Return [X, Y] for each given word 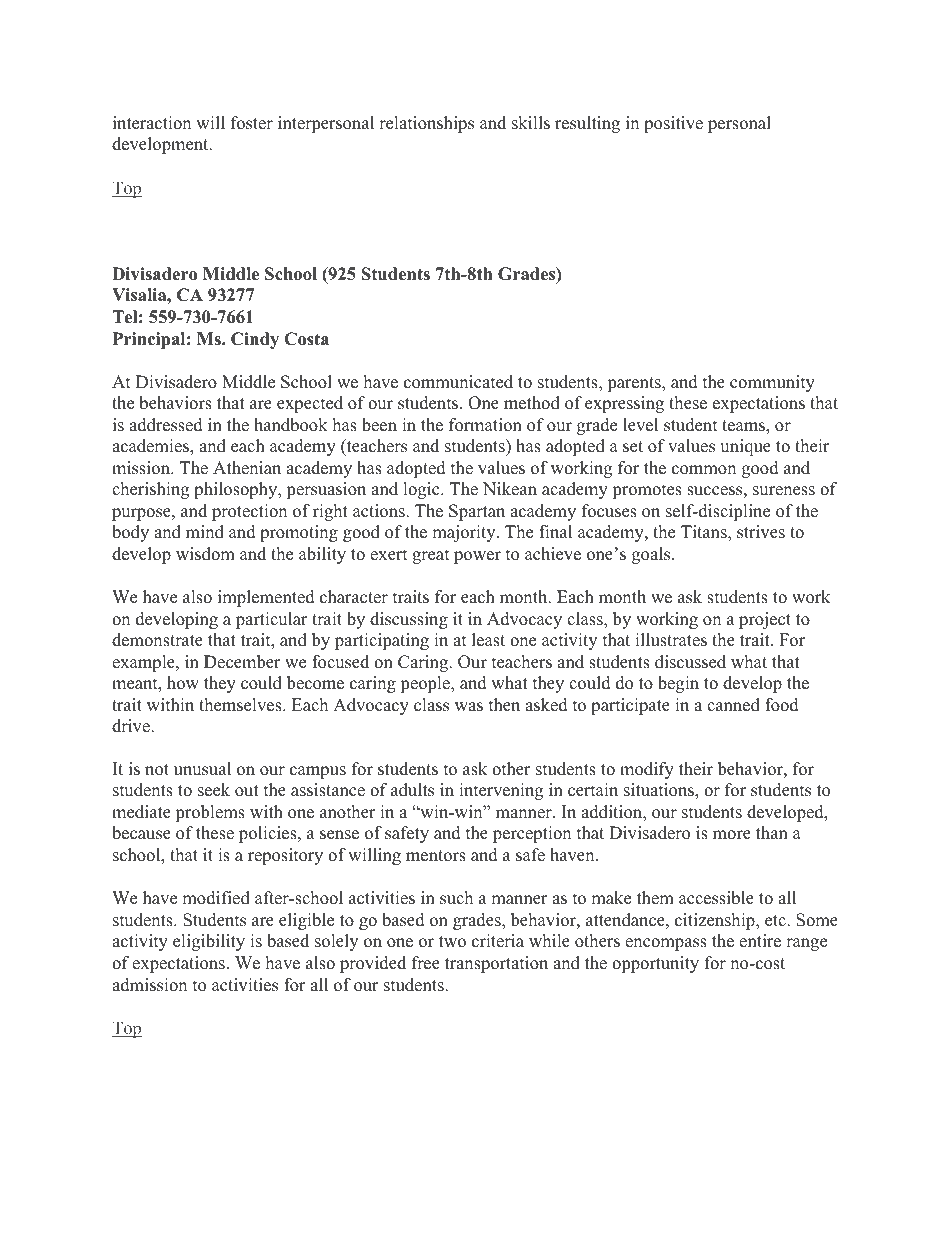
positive [673, 124]
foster [252, 123]
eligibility [209, 942]
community [772, 383]
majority [465, 533]
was [469, 707]
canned [733, 705]
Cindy [255, 340]
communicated [458, 382]
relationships [426, 124]
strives [761, 532]
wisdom [205, 554]
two [452, 942]
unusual [202, 769]
